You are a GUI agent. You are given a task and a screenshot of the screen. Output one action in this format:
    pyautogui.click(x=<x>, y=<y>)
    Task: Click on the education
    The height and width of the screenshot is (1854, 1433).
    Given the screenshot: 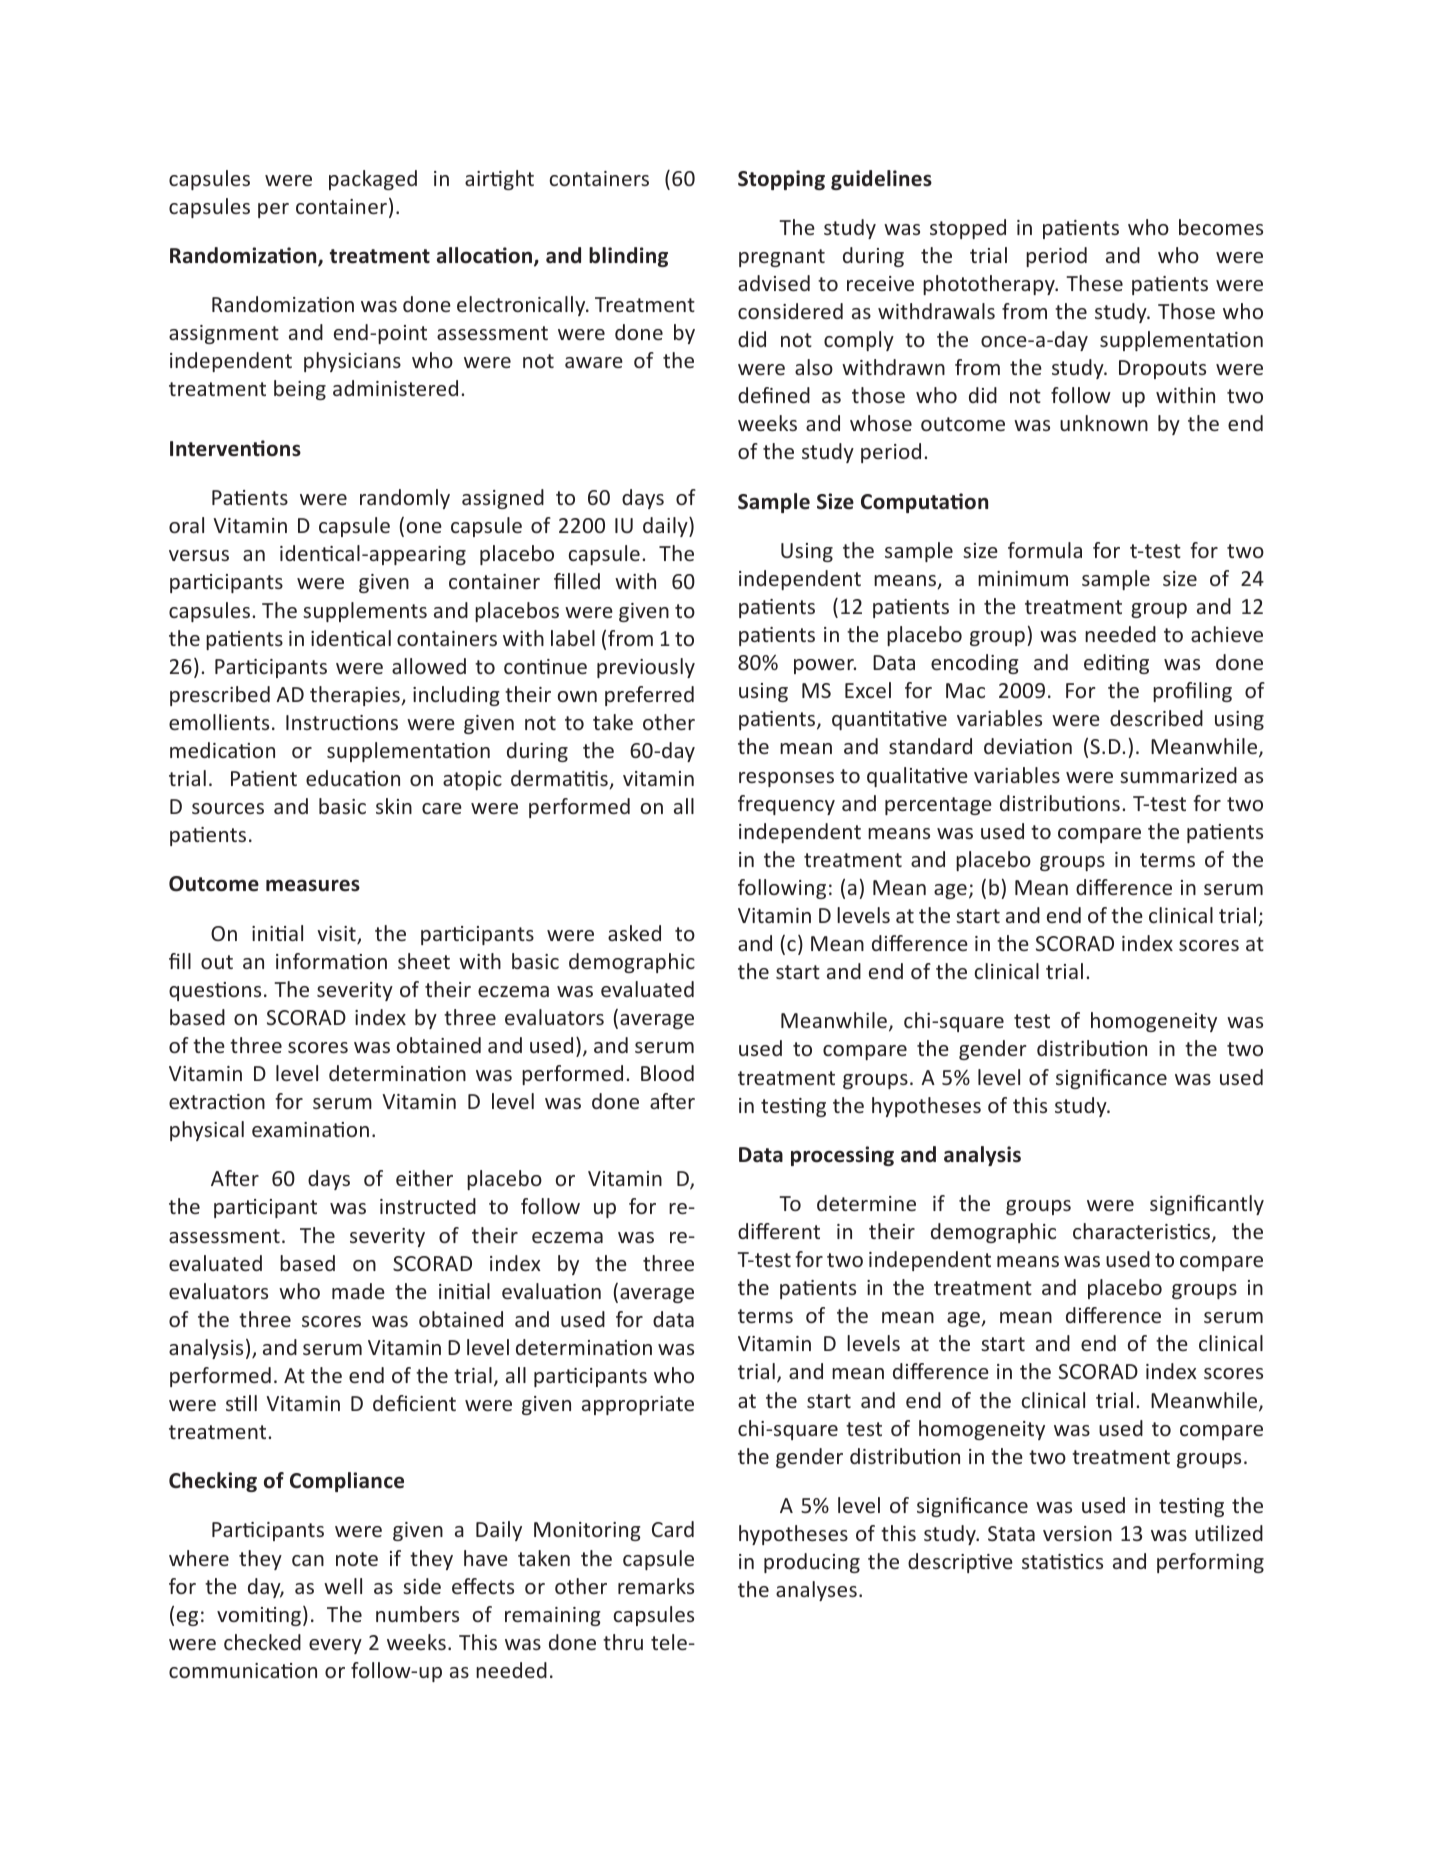 What is the action you would take?
    pyautogui.click(x=353, y=778)
